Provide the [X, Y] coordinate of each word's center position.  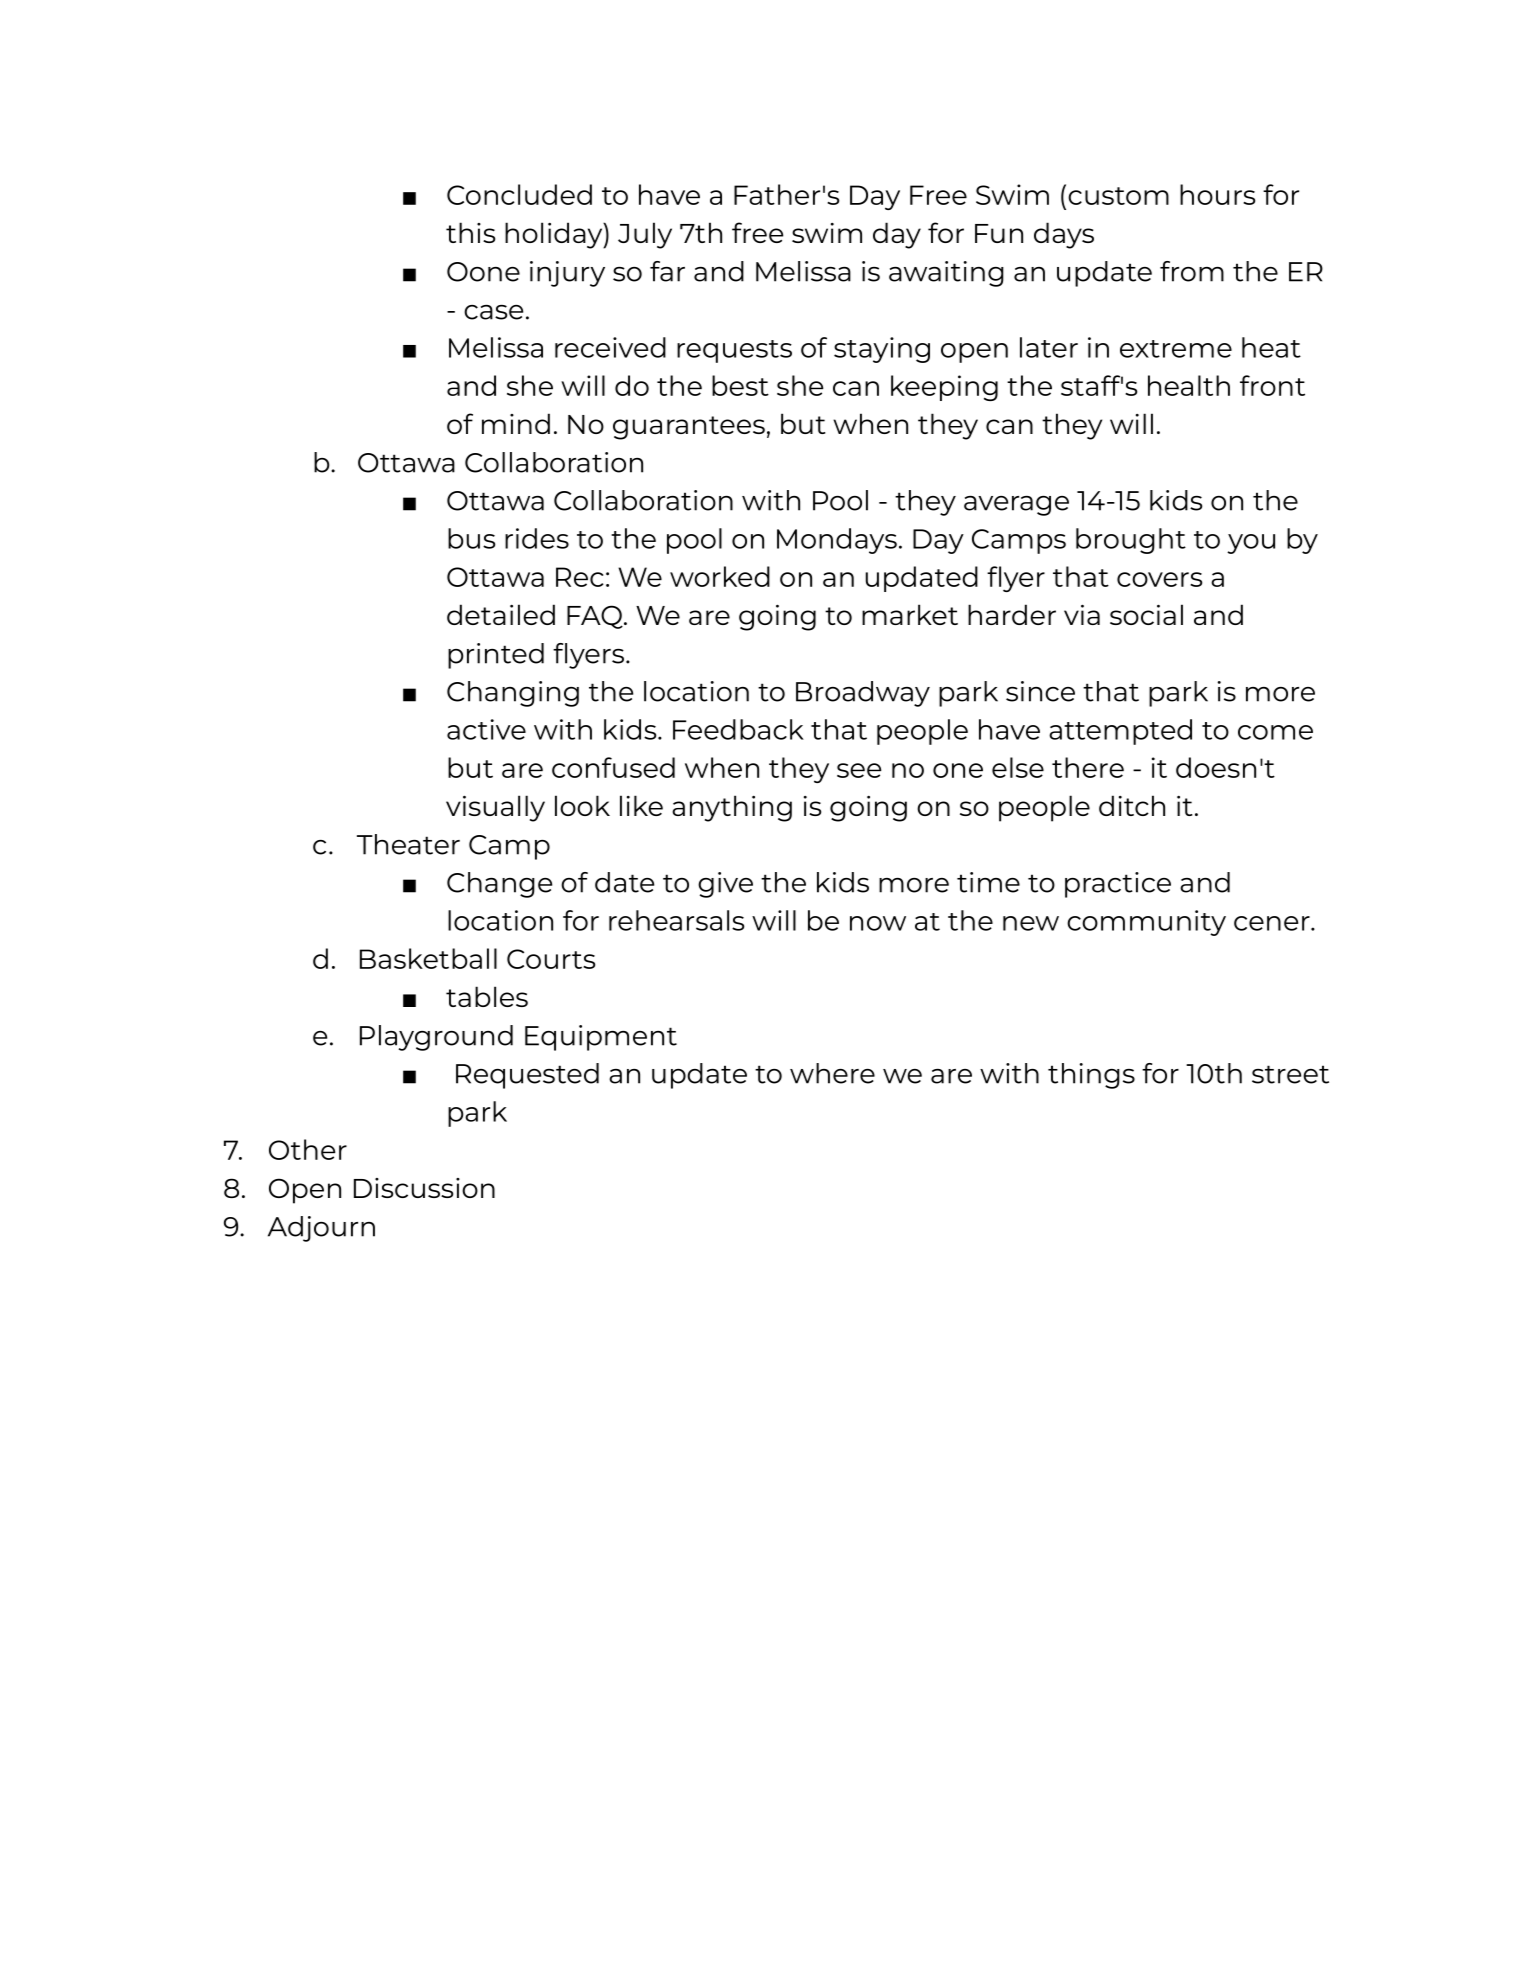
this [470, 232]
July [645, 235]
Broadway [863, 694]
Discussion [424, 1188]
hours [1217, 194]
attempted [1120, 732]
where [832, 1073]
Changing [513, 694]
